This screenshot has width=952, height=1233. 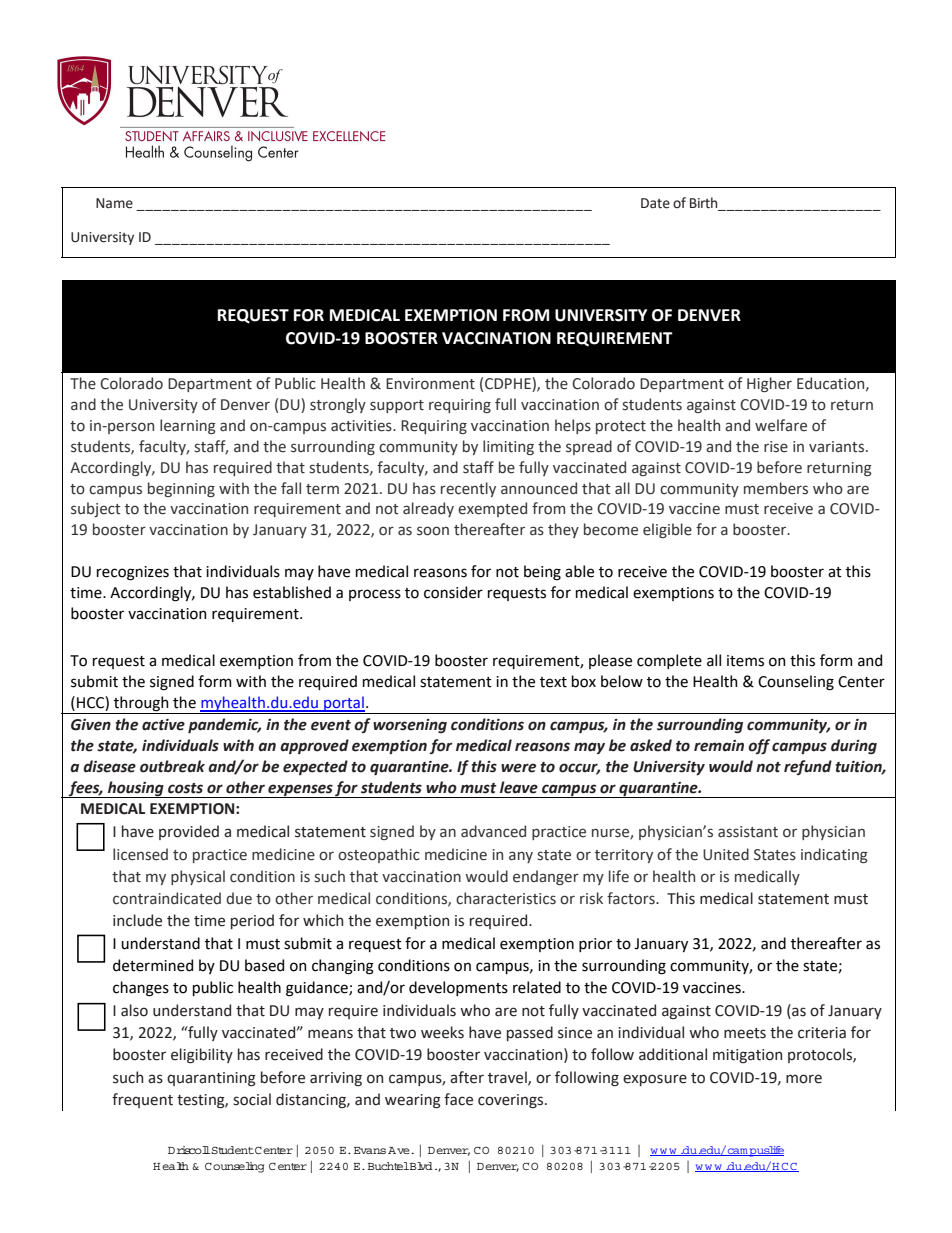 I want to click on leave, so click(x=519, y=787).
